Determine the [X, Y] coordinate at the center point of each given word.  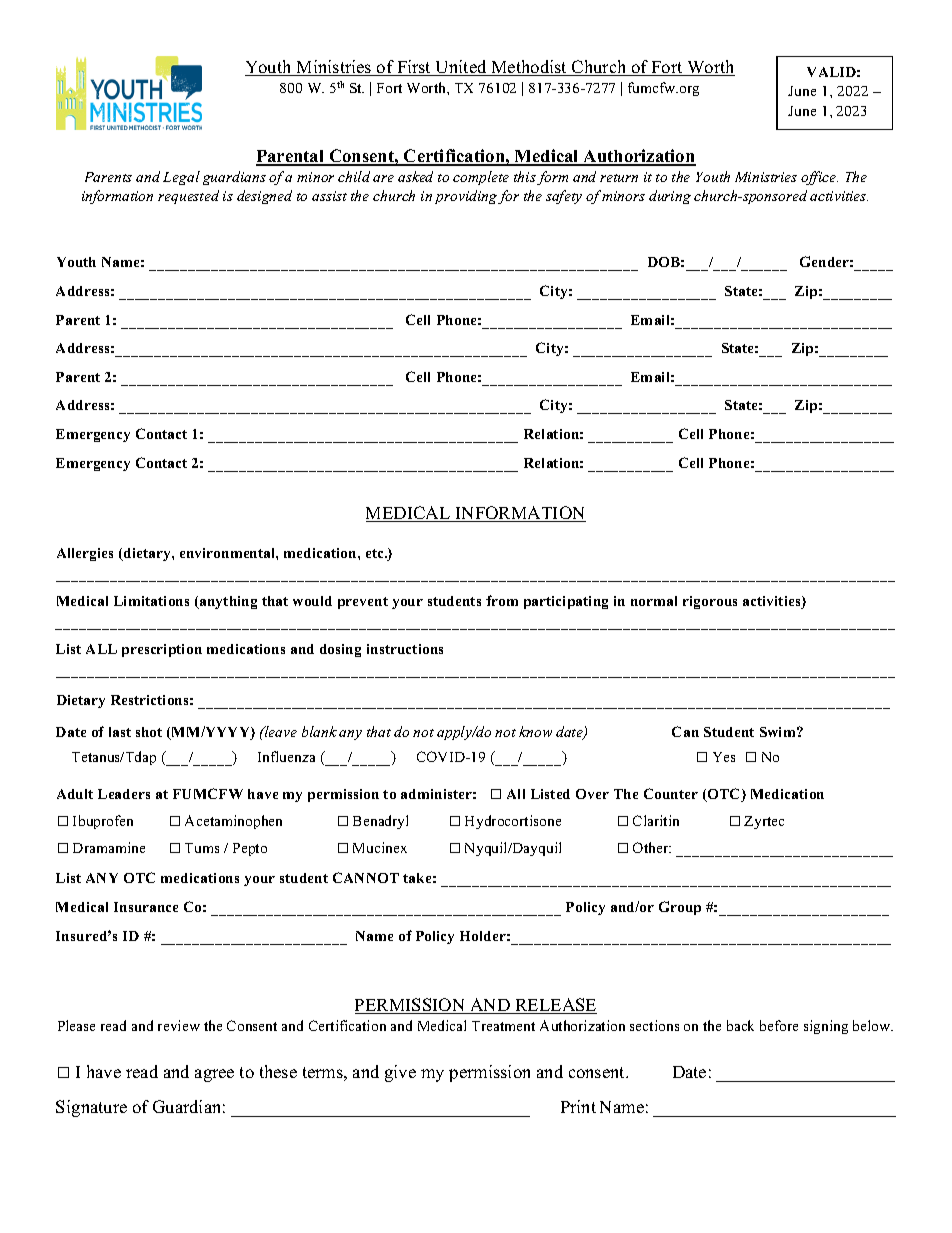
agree [214, 1075]
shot [149, 732]
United [461, 68]
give [400, 1073]
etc [376, 553]
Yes [724, 757]
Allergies [85, 554]
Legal [181, 178]
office [819, 178]
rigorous [710, 602]
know [535, 731]
